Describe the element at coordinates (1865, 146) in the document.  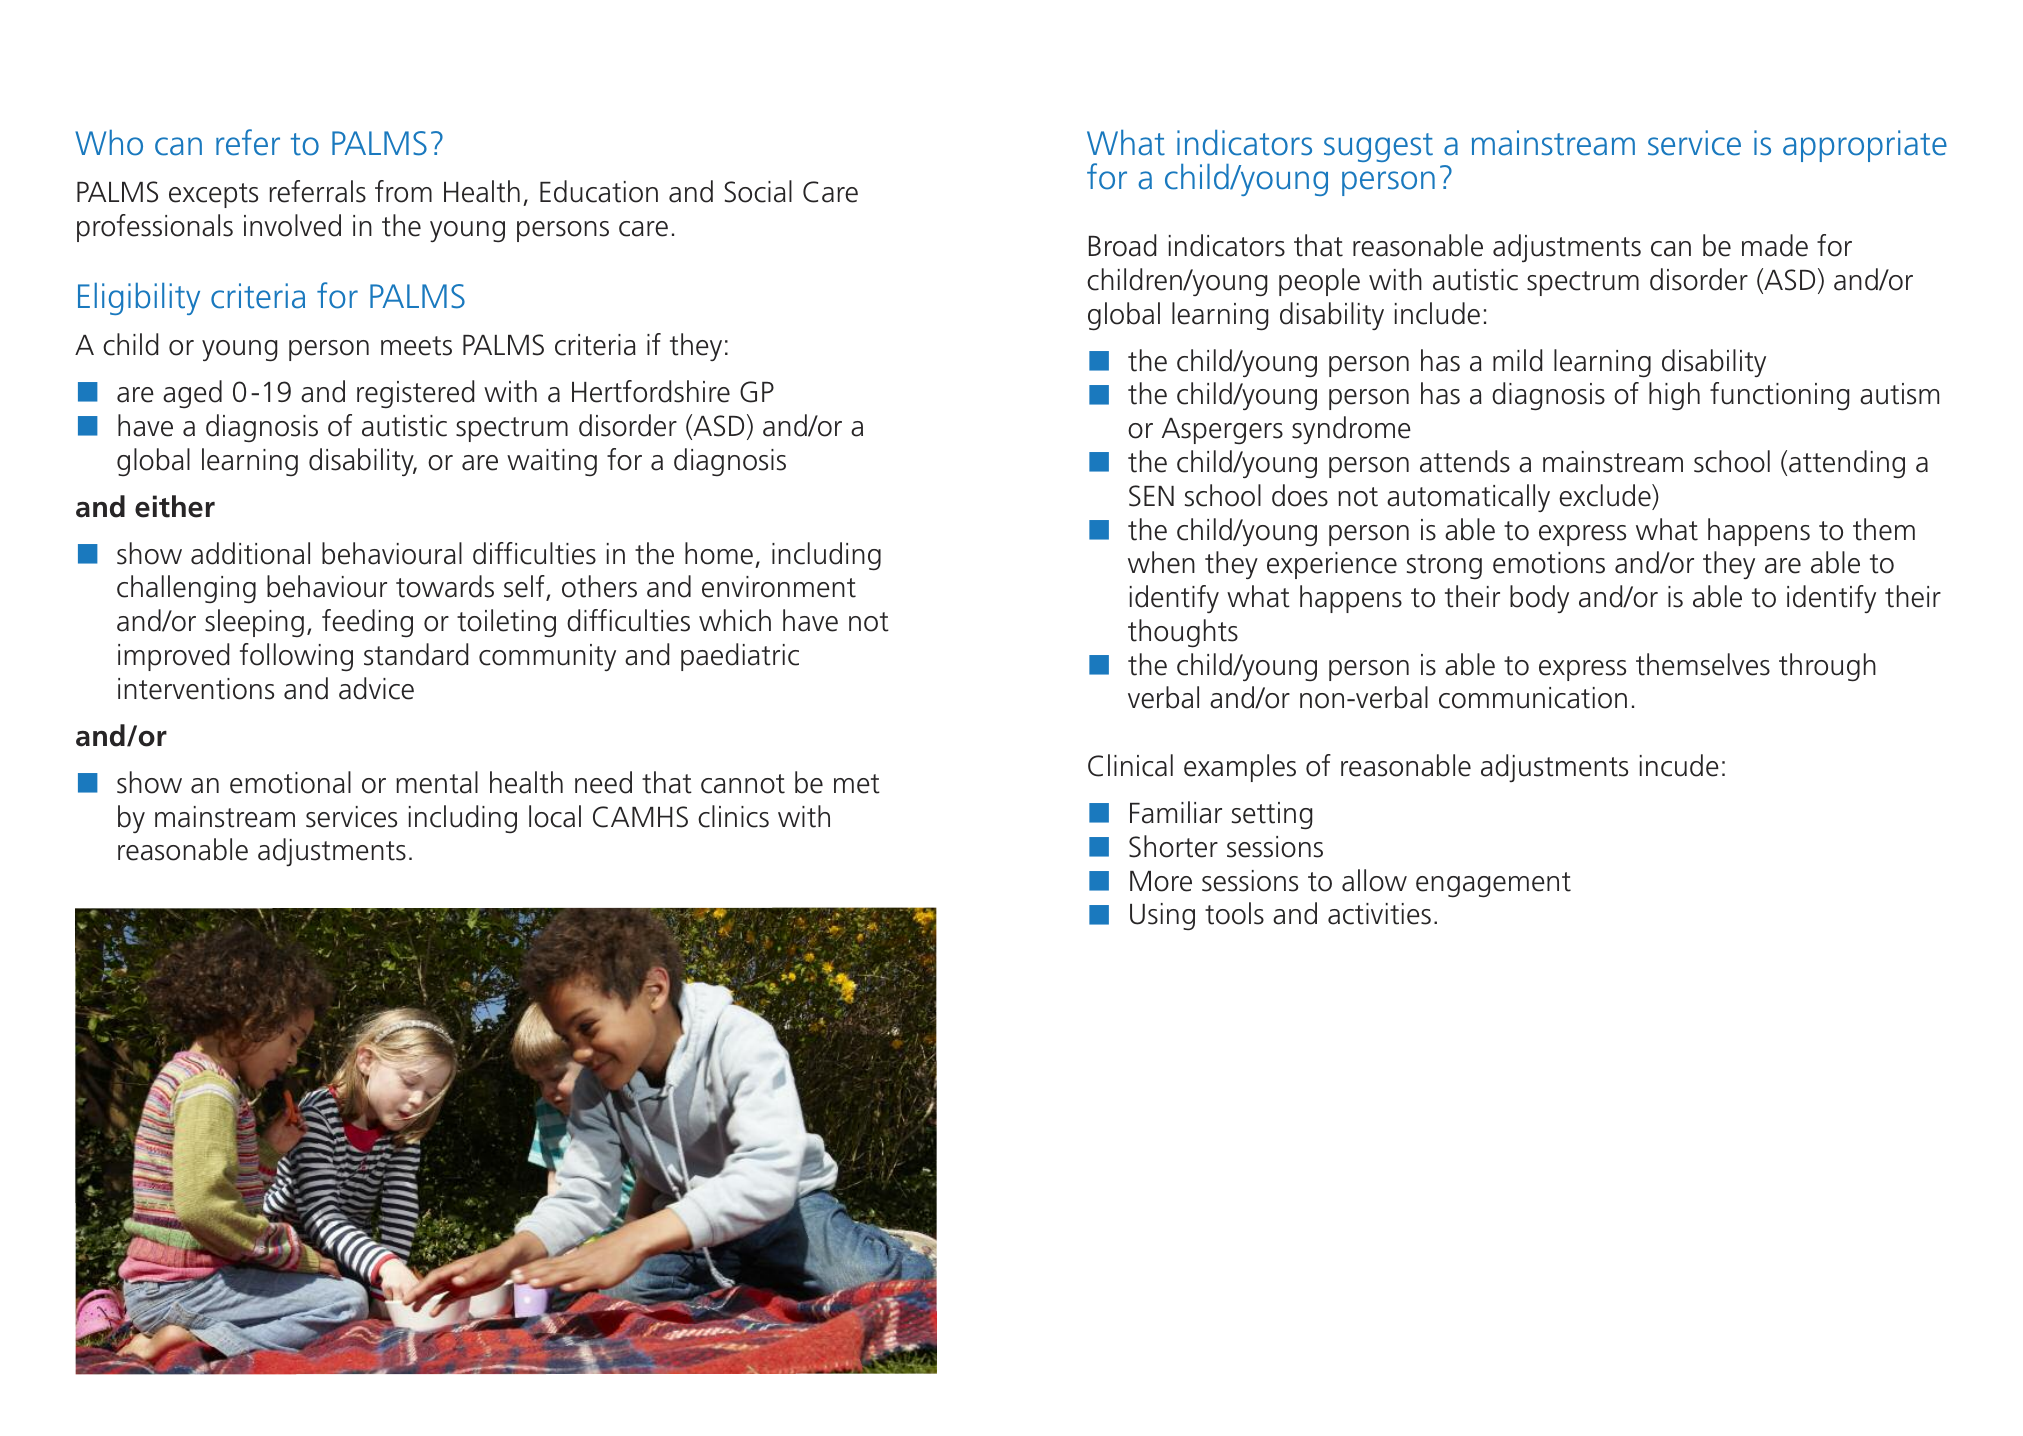
I see `appropriate` at that location.
